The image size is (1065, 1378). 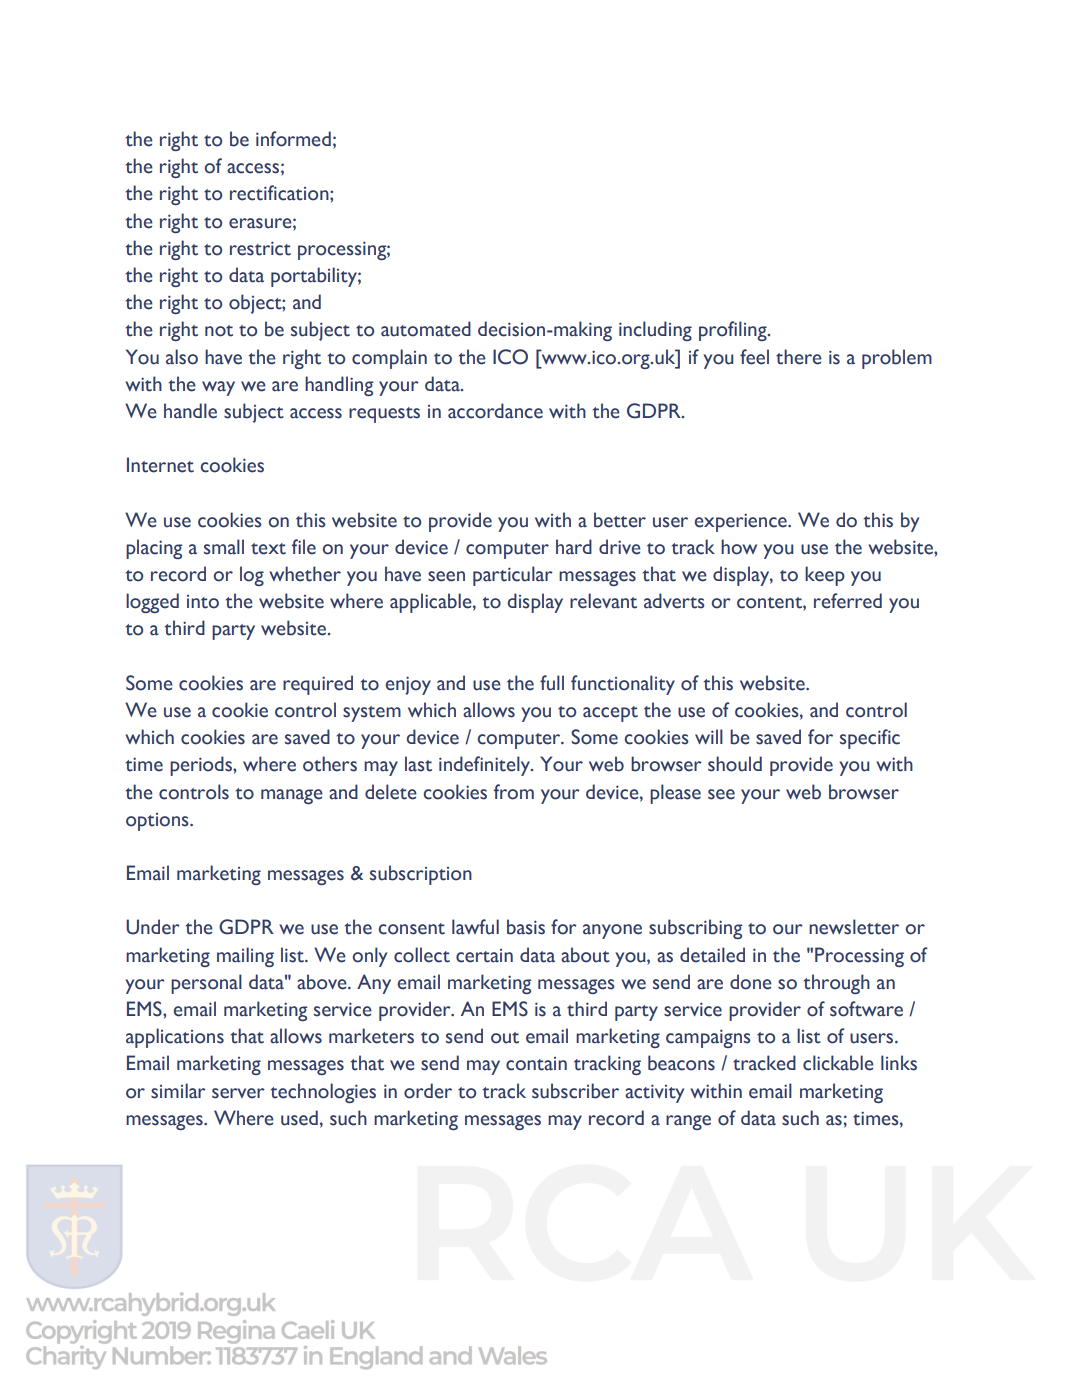 What do you see at coordinates (513, 576) in the page?
I see `particular` at bounding box center [513, 576].
